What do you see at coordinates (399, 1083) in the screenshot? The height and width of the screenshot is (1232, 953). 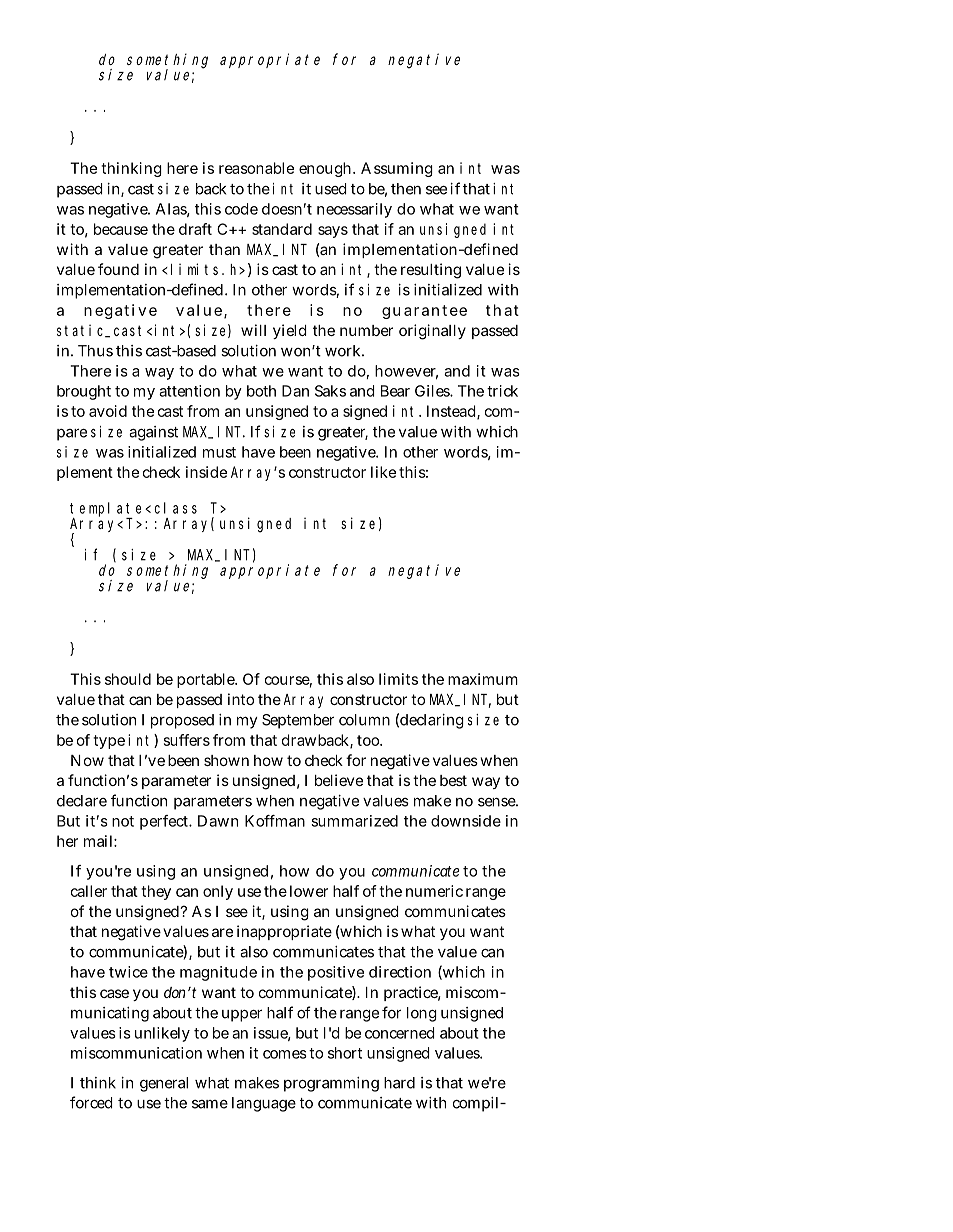 I see `hard` at bounding box center [399, 1083].
